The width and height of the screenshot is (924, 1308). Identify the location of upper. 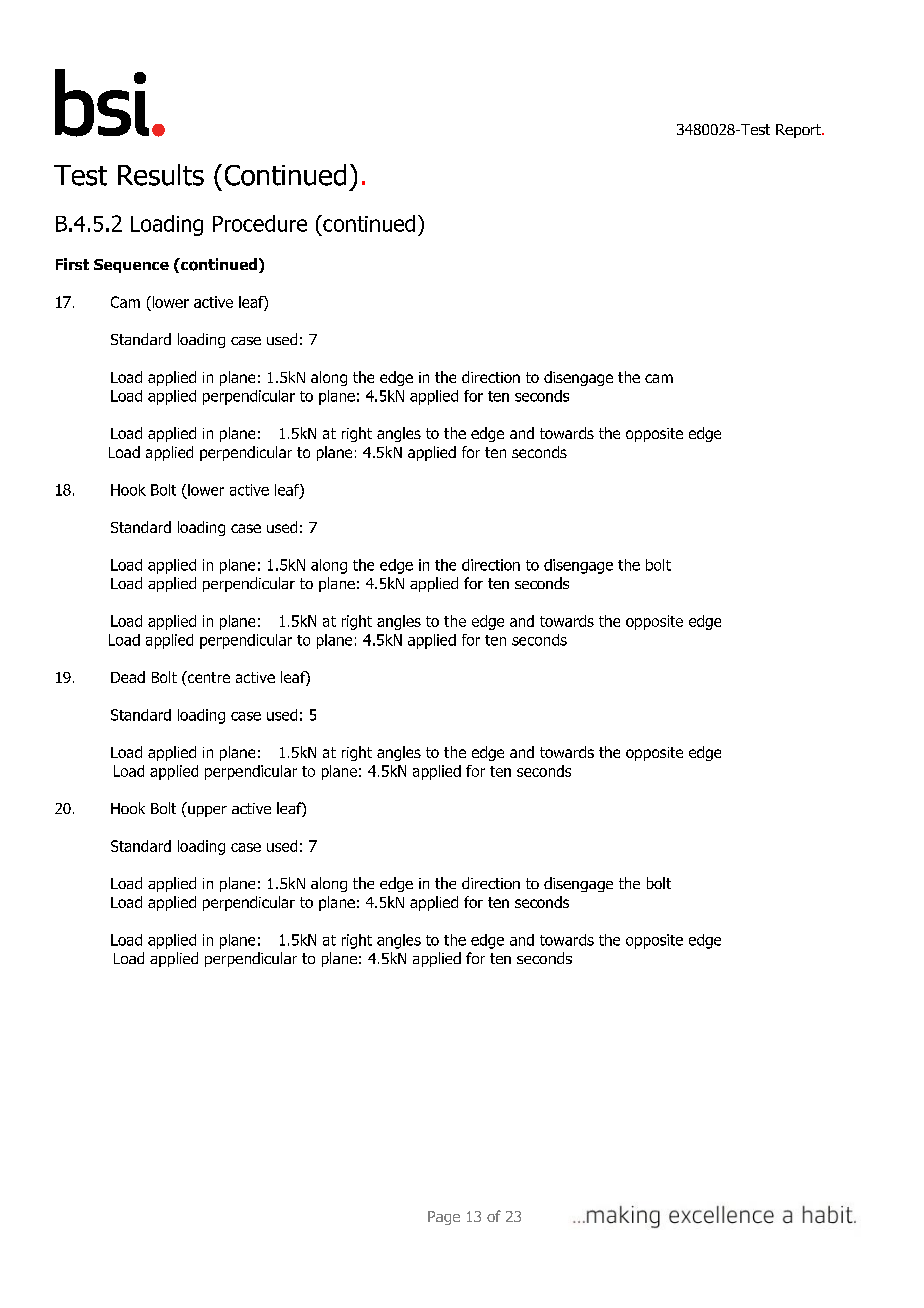
(207, 811).
